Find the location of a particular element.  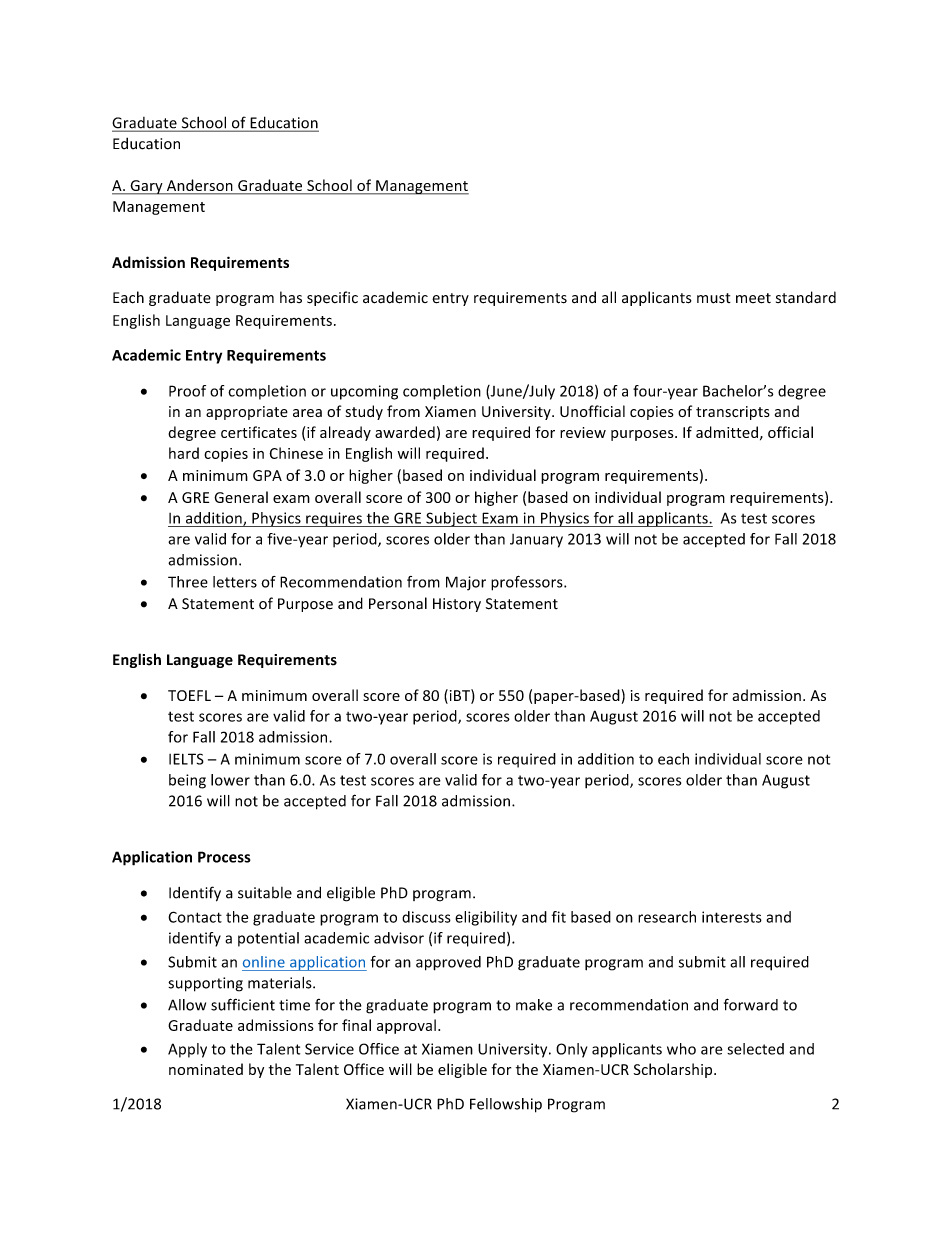

General is located at coordinates (241, 497).
